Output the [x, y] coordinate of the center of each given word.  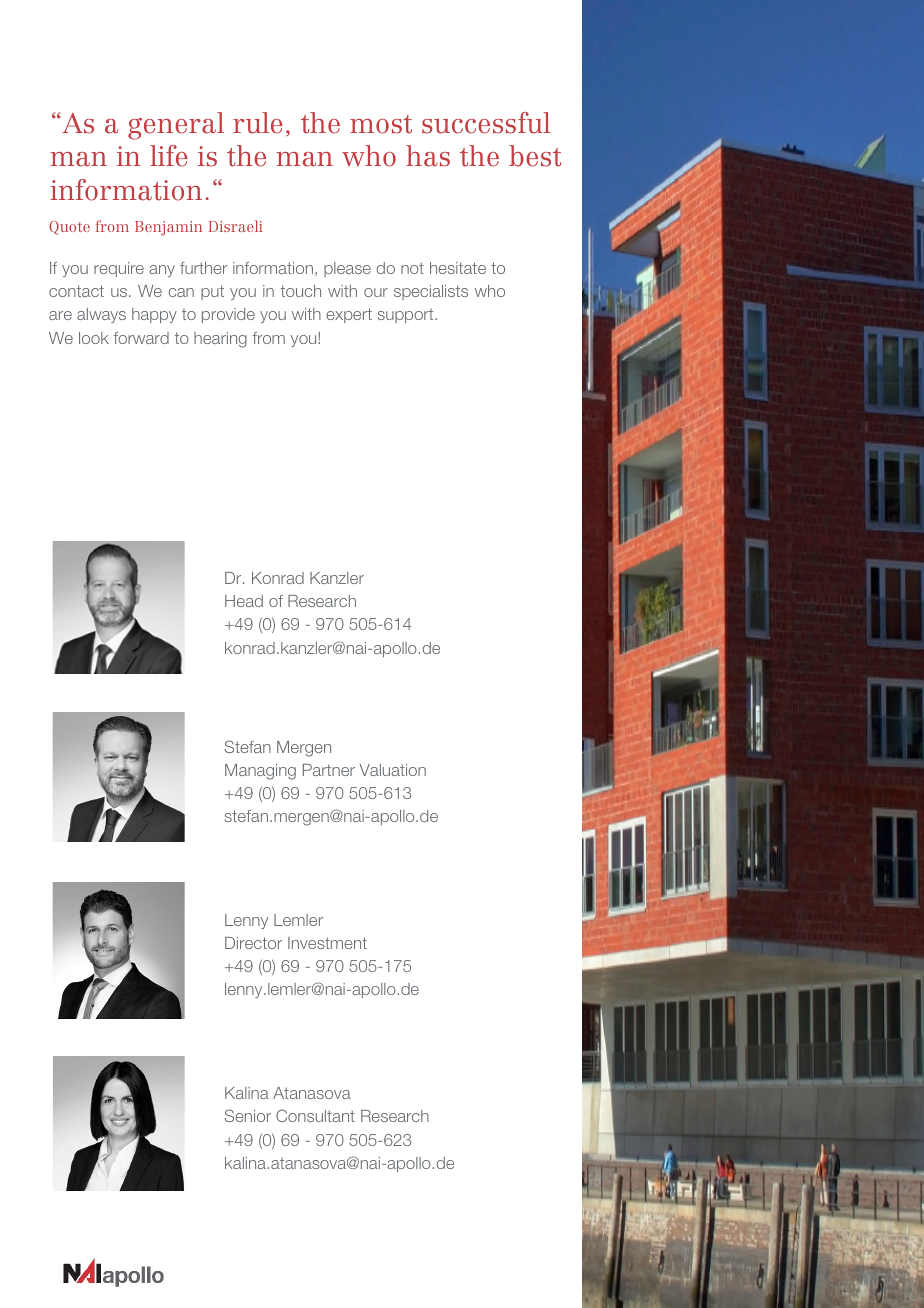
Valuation [392, 770]
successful [486, 123]
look [94, 338]
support [407, 316]
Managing [260, 772]
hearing [220, 340]
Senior [248, 1115]
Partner [329, 770]
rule [258, 123]
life [169, 156]
